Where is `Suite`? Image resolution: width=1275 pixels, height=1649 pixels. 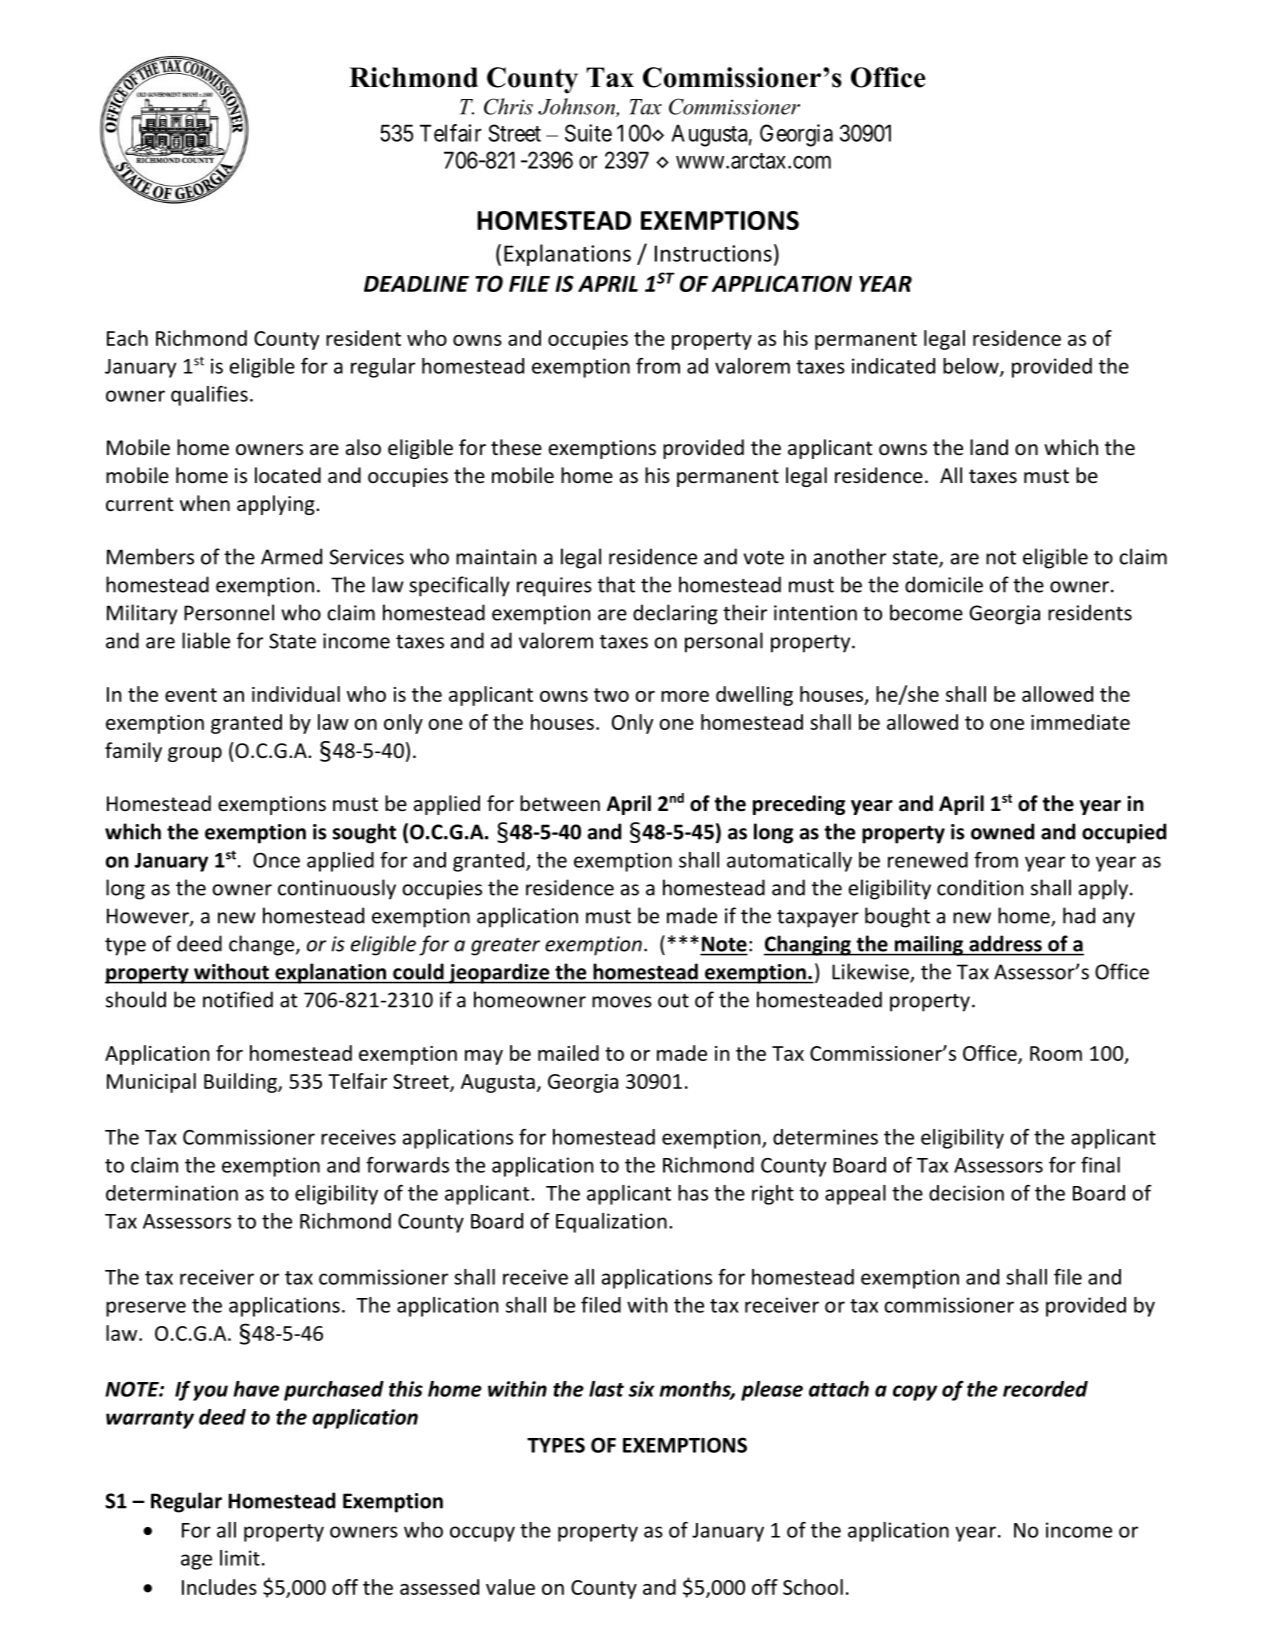
Suite is located at coordinates (588, 133).
